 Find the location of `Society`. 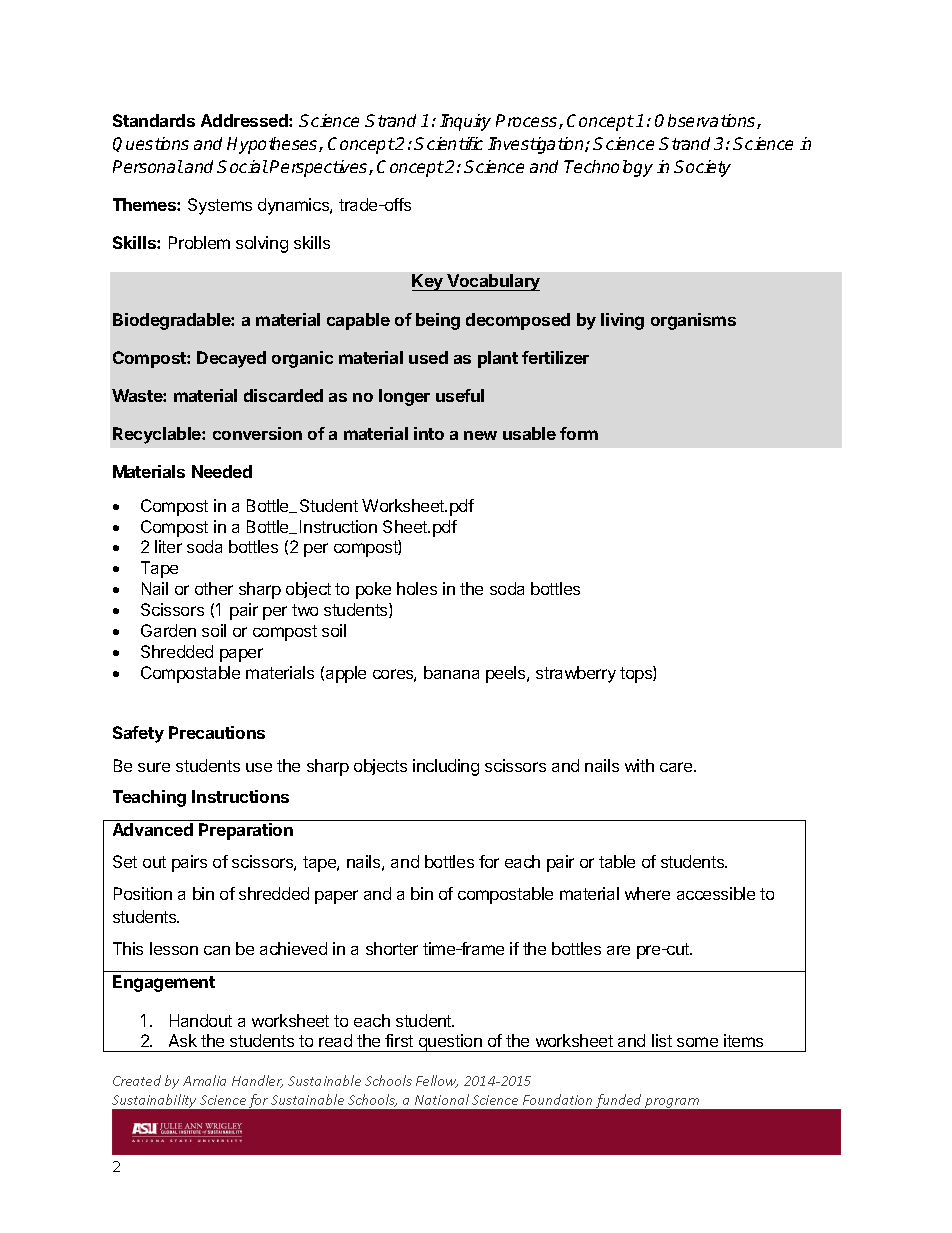

Society is located at coordinates (702, 168).
